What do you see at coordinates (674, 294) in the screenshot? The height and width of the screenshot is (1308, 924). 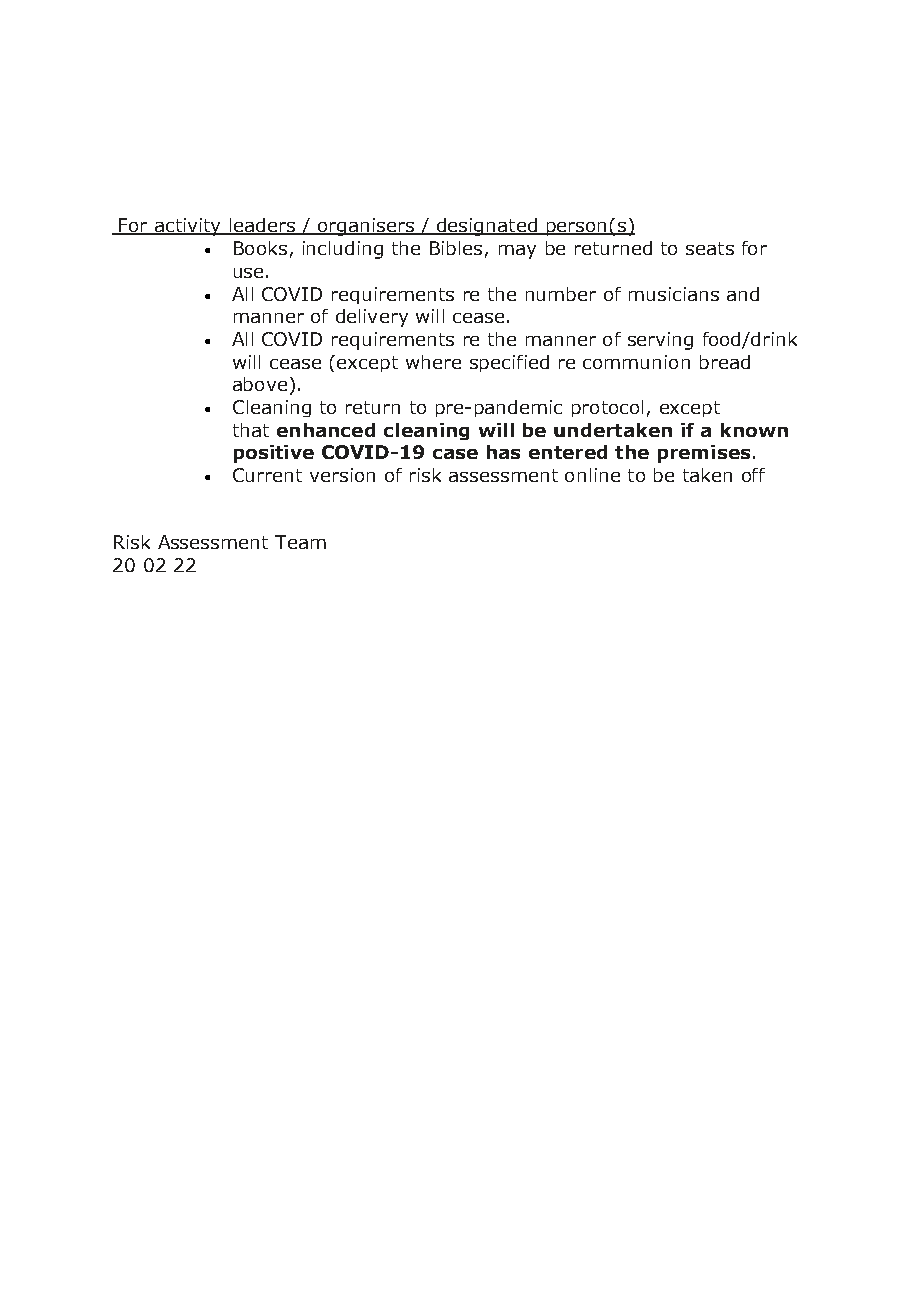 I see `musicians` at bounding box center [674, 294].
